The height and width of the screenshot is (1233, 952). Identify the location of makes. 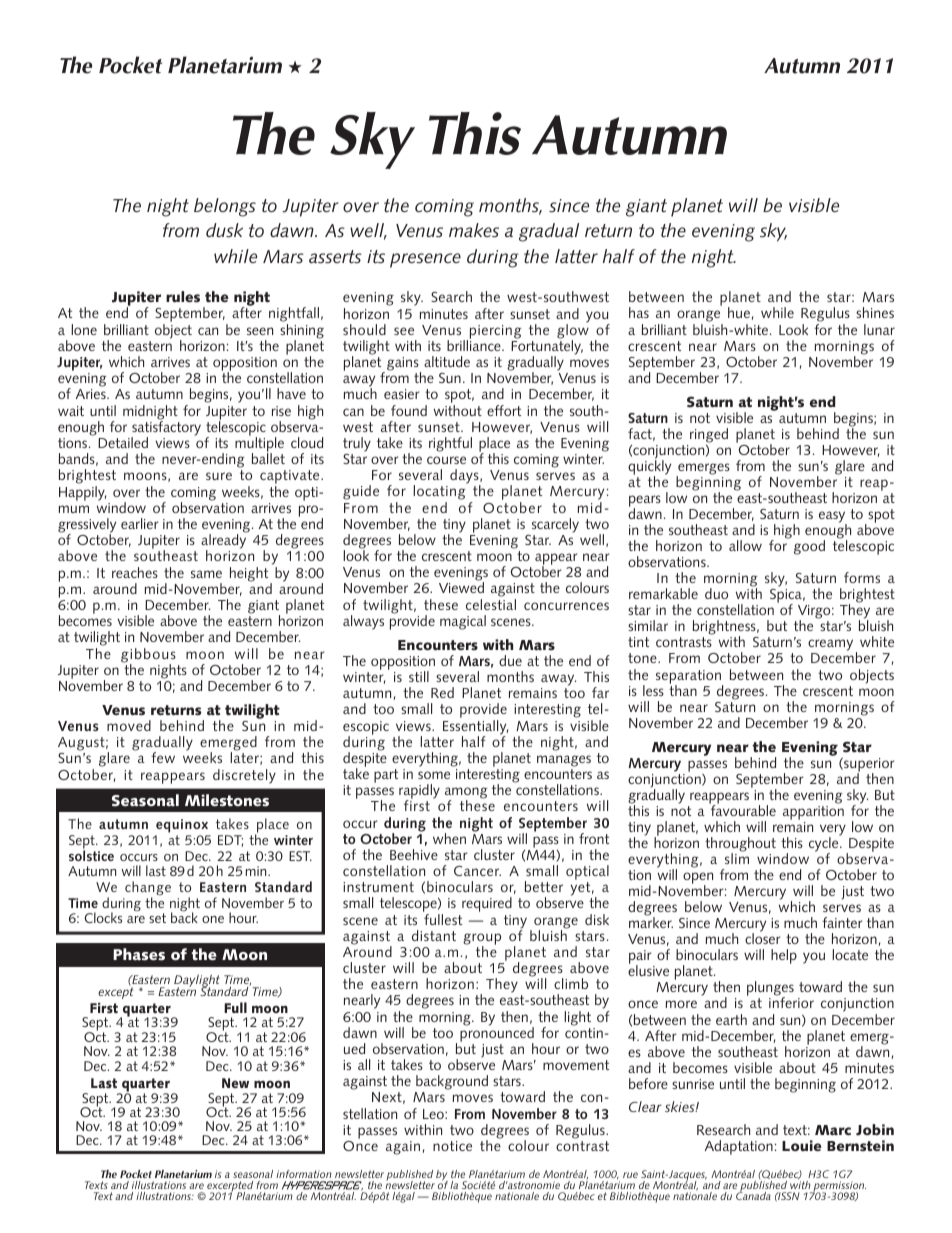
(474, 230).
